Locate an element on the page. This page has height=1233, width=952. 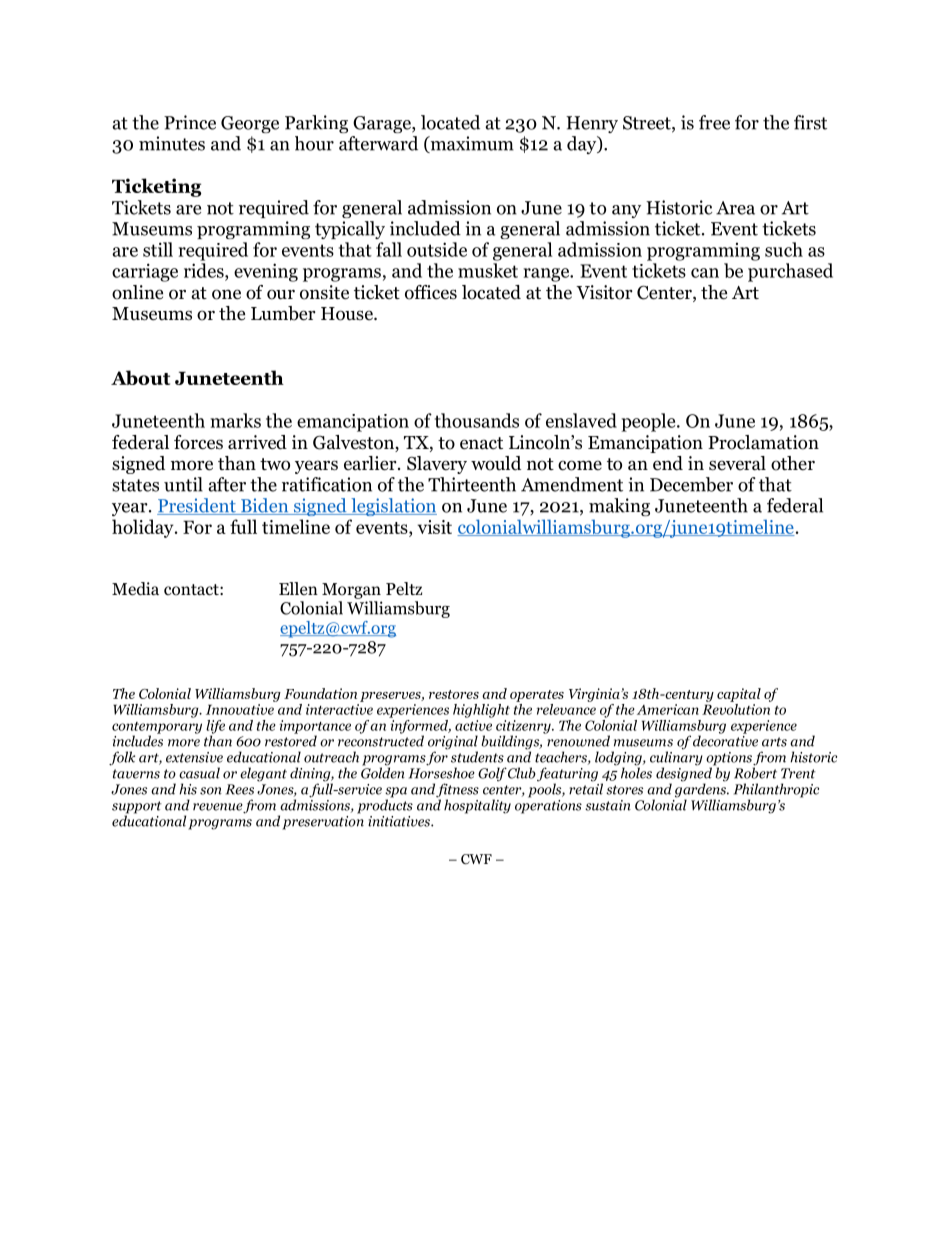
until is located at coordinates (183, 484).
